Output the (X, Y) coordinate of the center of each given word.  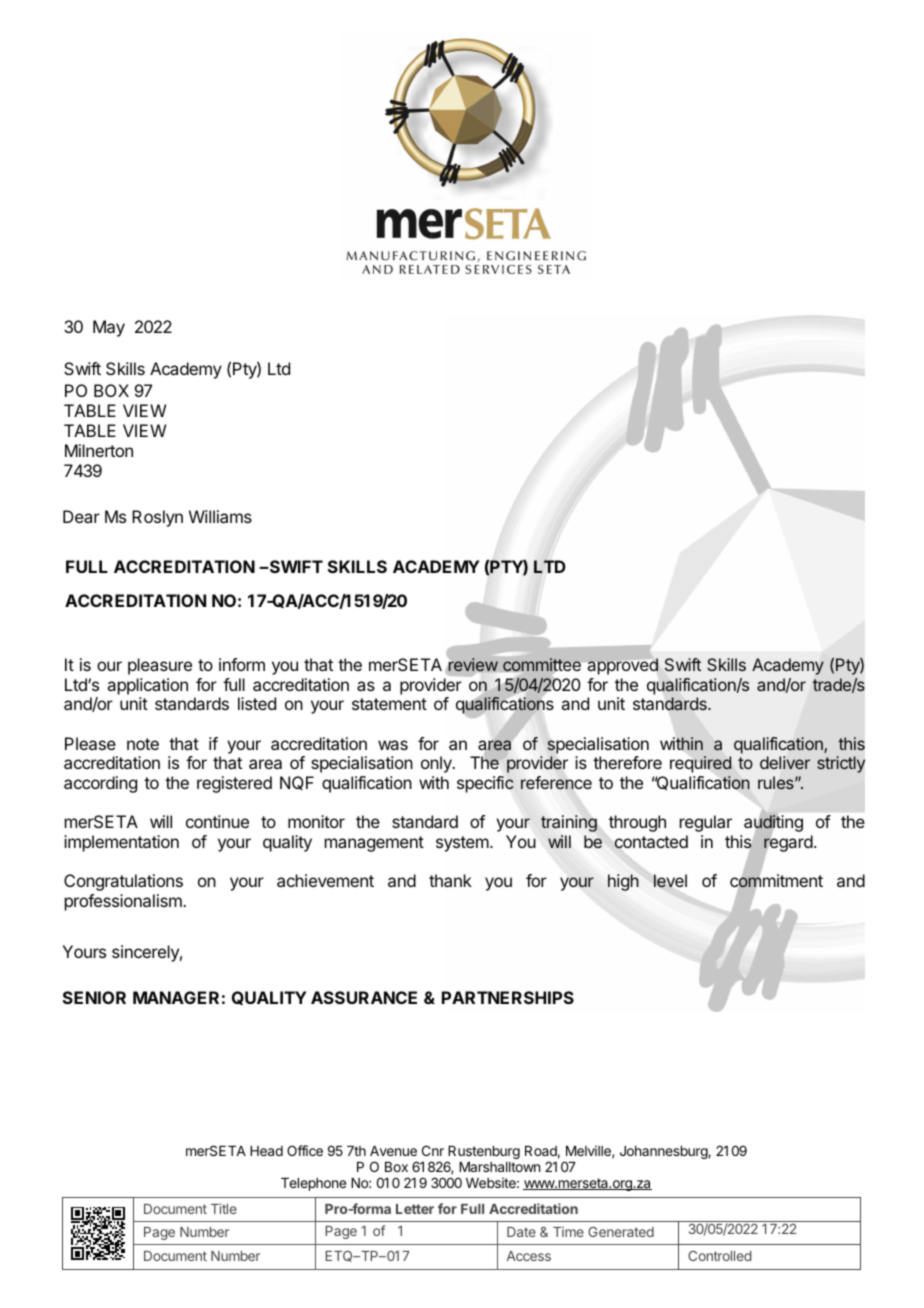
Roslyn (157, 518)
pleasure (160, 666)
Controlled (719, 1256)
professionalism (124, 902)
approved (623, 666)
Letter (415, 1209)
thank (450, 880)
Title (224, 1208)
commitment (776, 881)
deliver (785, 762)
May (109, 328)
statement (389, 704)
